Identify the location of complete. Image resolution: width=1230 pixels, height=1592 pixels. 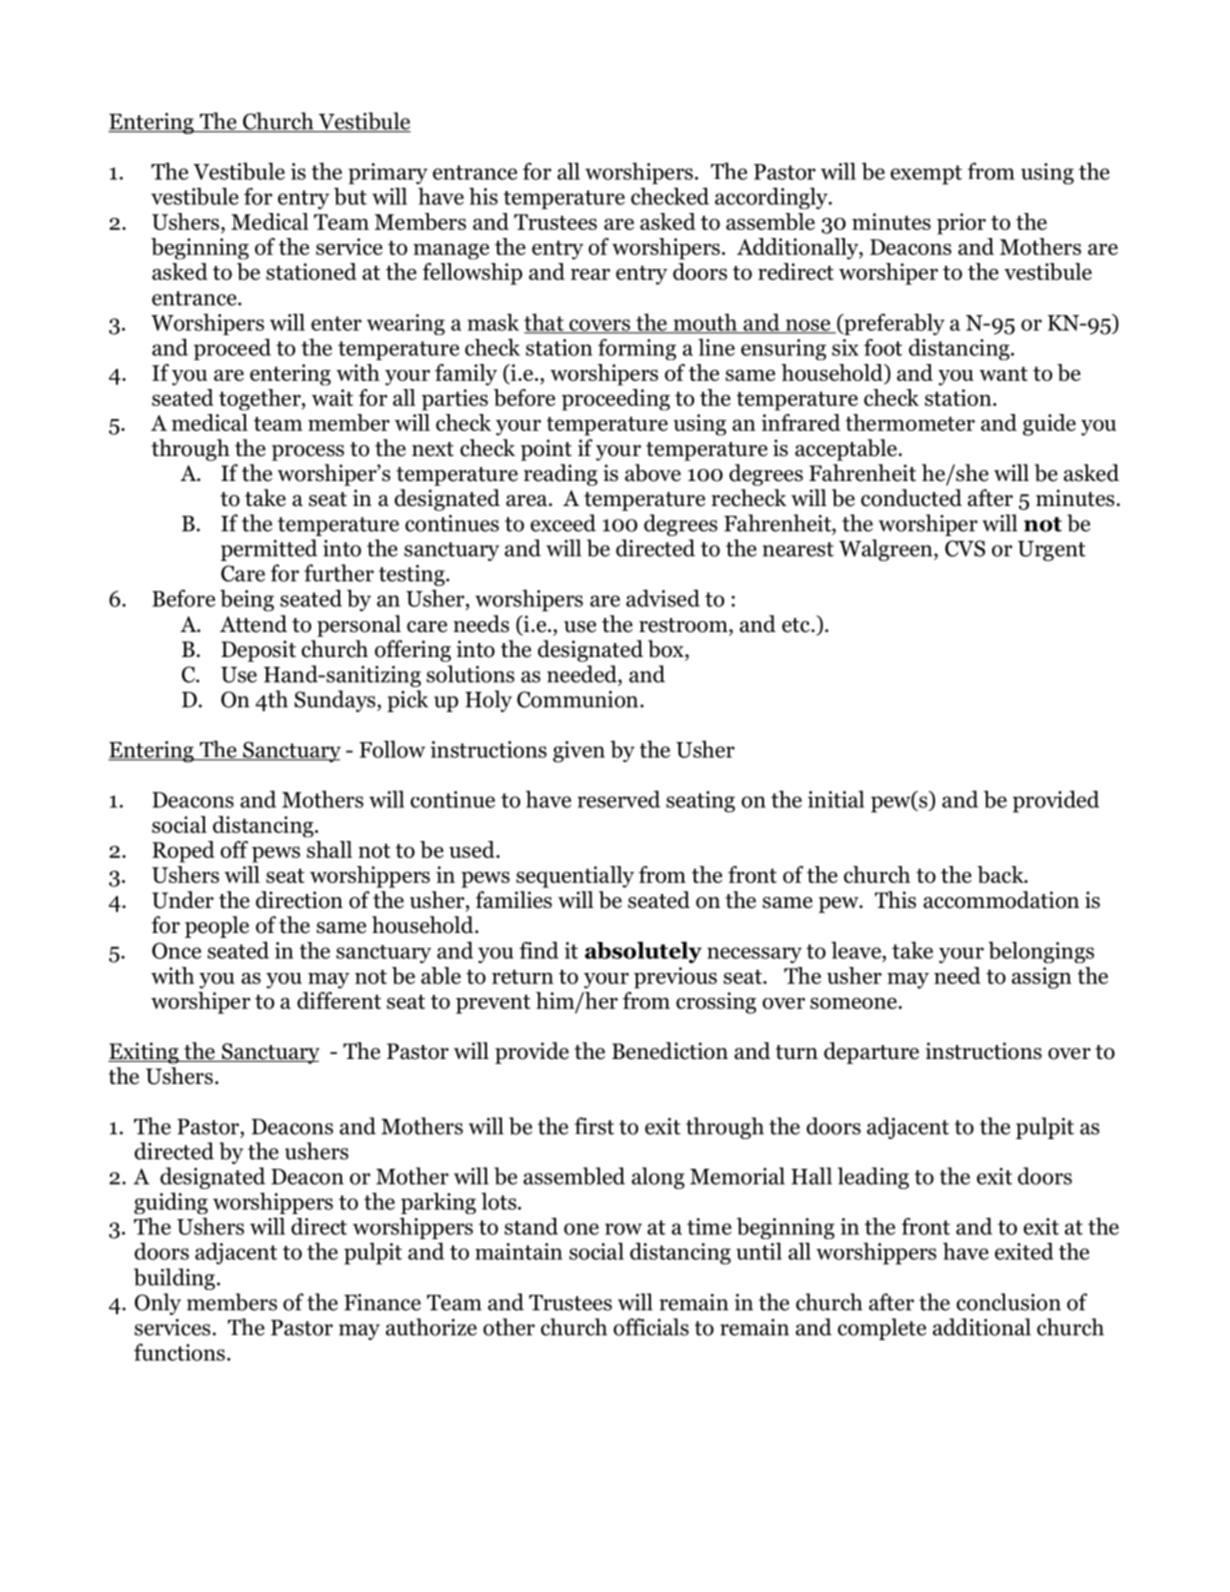
(882, 1329).
